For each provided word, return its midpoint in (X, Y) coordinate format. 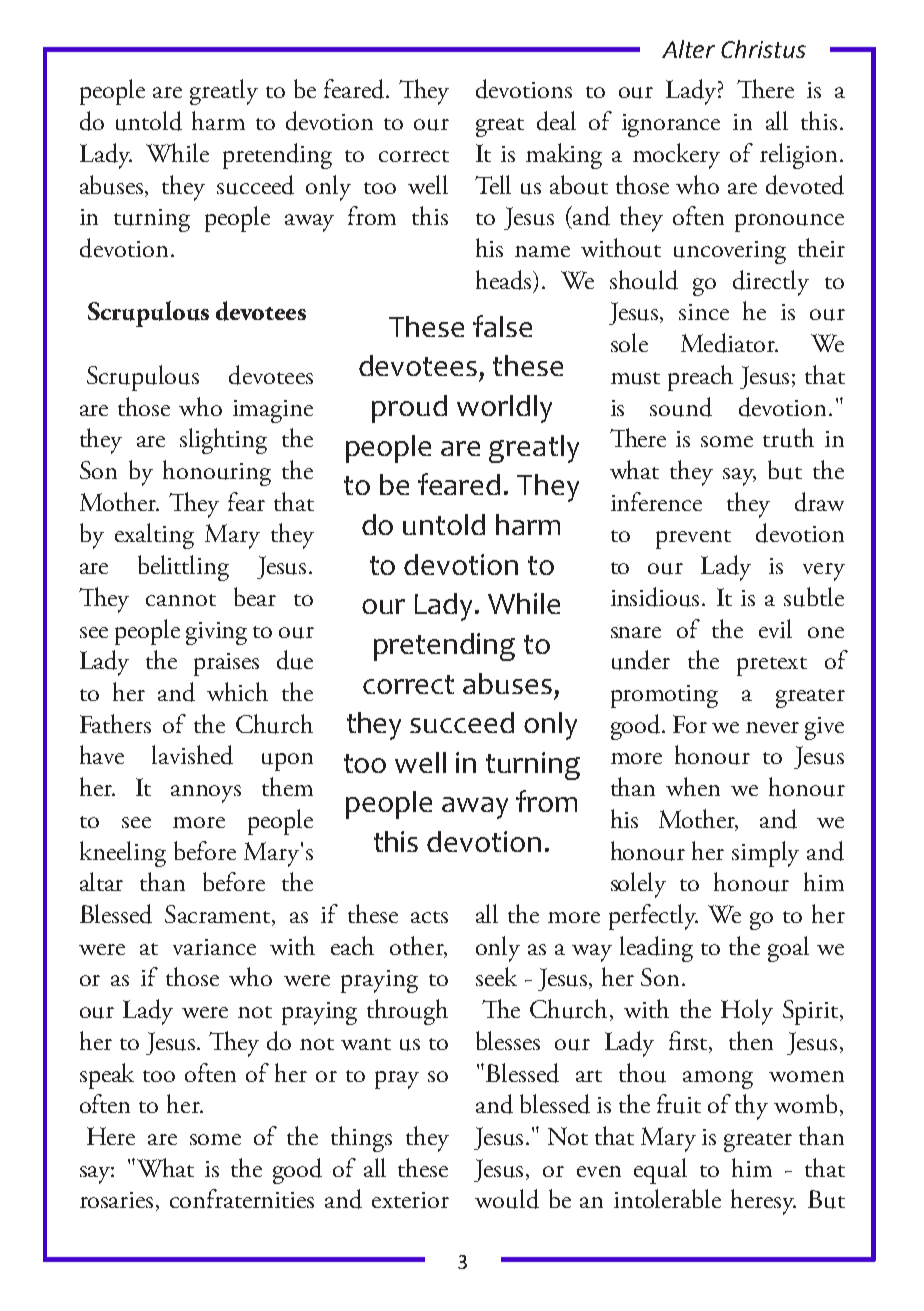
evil (775, 628)
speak (107, 1076)
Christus (763, 49)
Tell (493, 184)
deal (556, 121)
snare (636, 632)
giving (216, 633)
